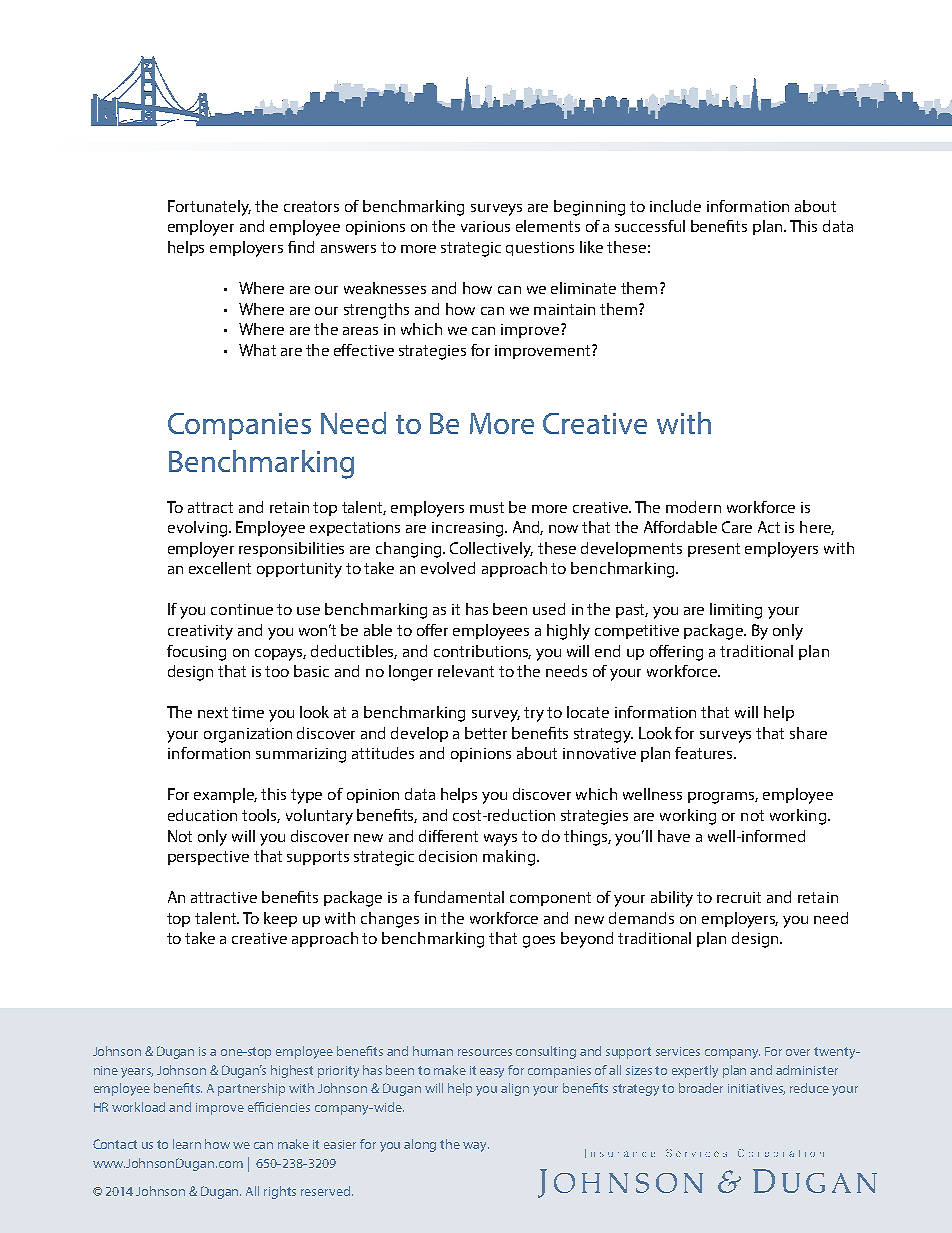  I want to click on learn, so click(187, 1144).
